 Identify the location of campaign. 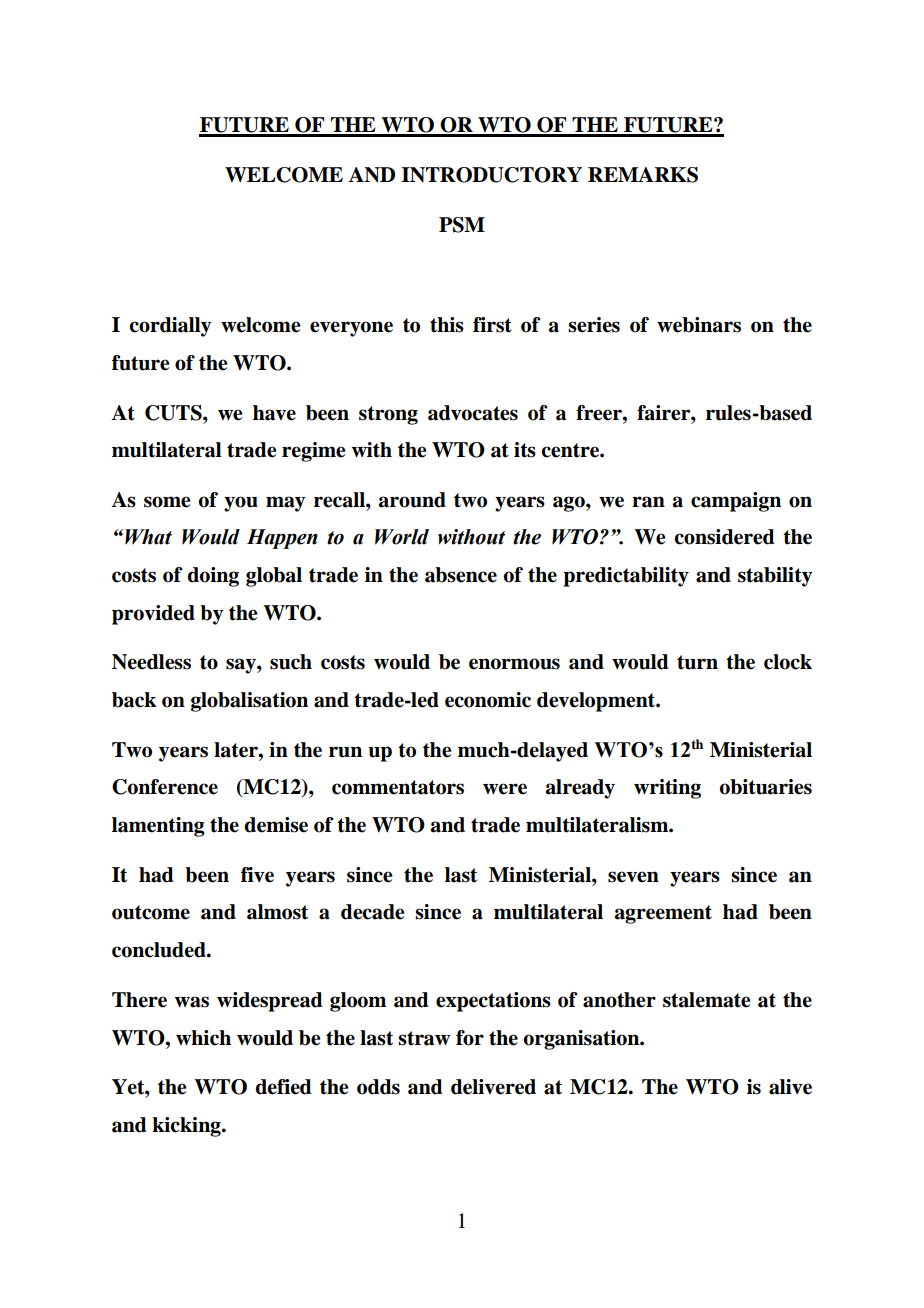
(736, 502).
